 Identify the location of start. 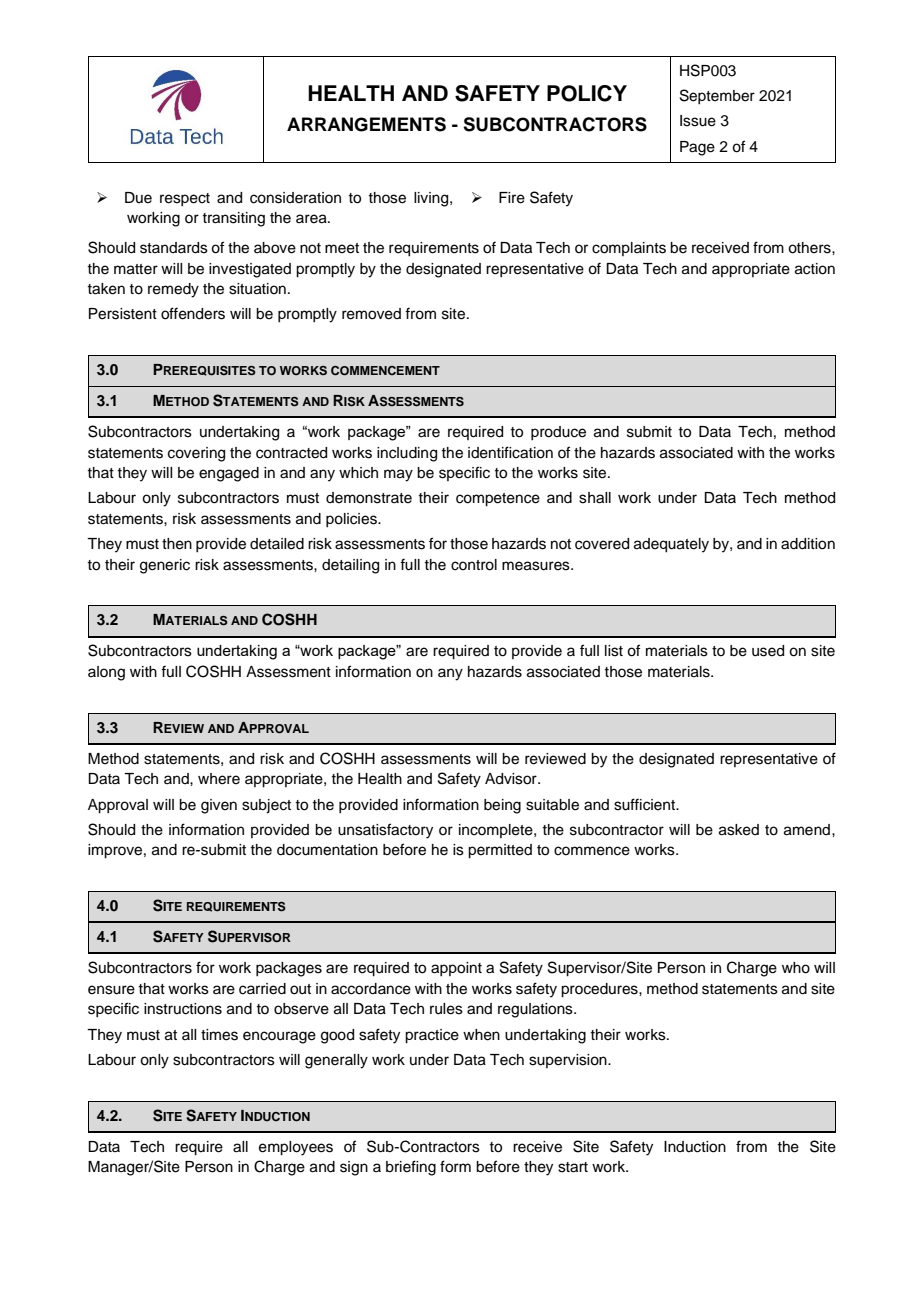
(573, 1167).
